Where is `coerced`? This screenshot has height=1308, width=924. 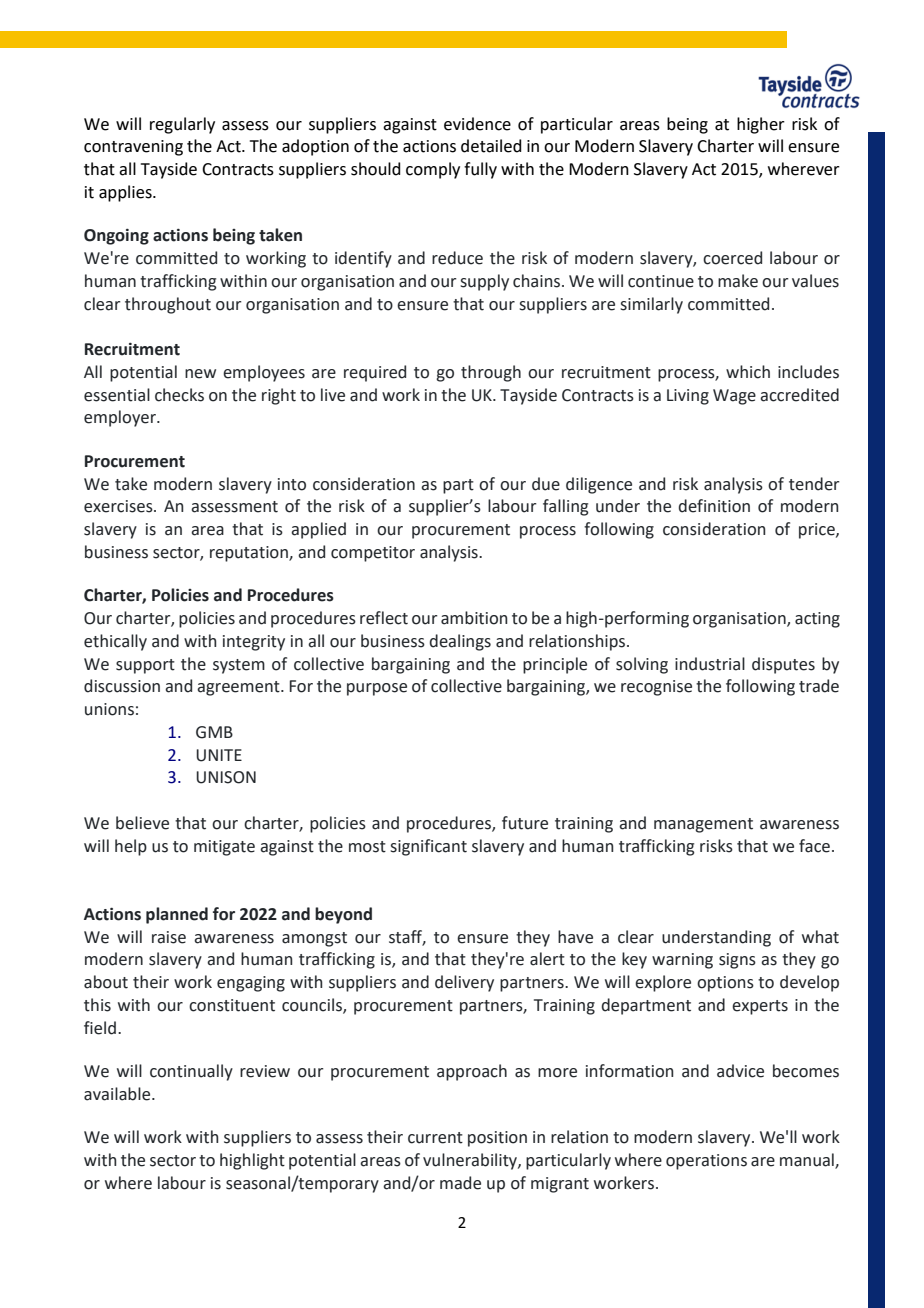
coerced is located at coordinates (732, 258).
